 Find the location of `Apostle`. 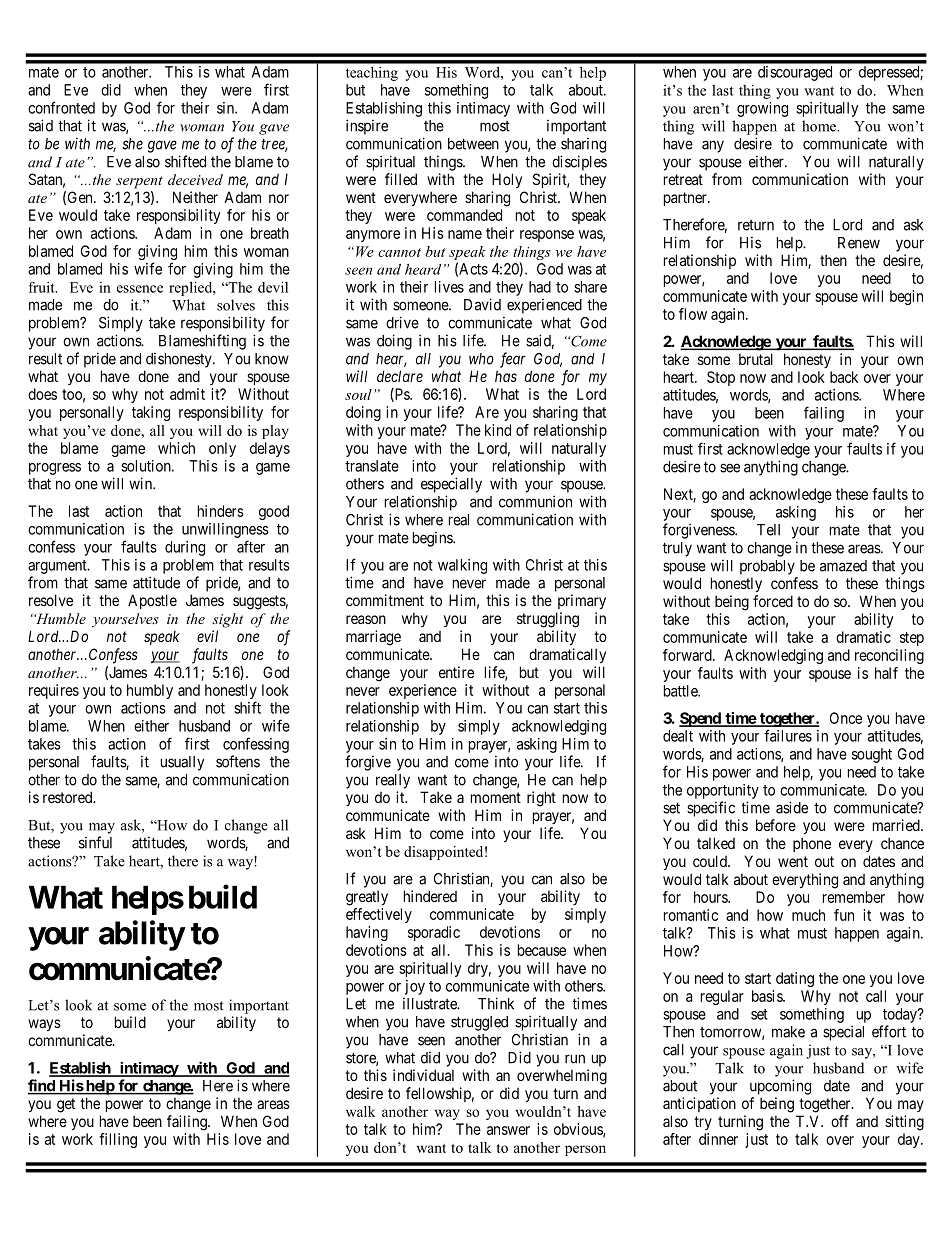

Apostle is located at coordinates (152, 601).
